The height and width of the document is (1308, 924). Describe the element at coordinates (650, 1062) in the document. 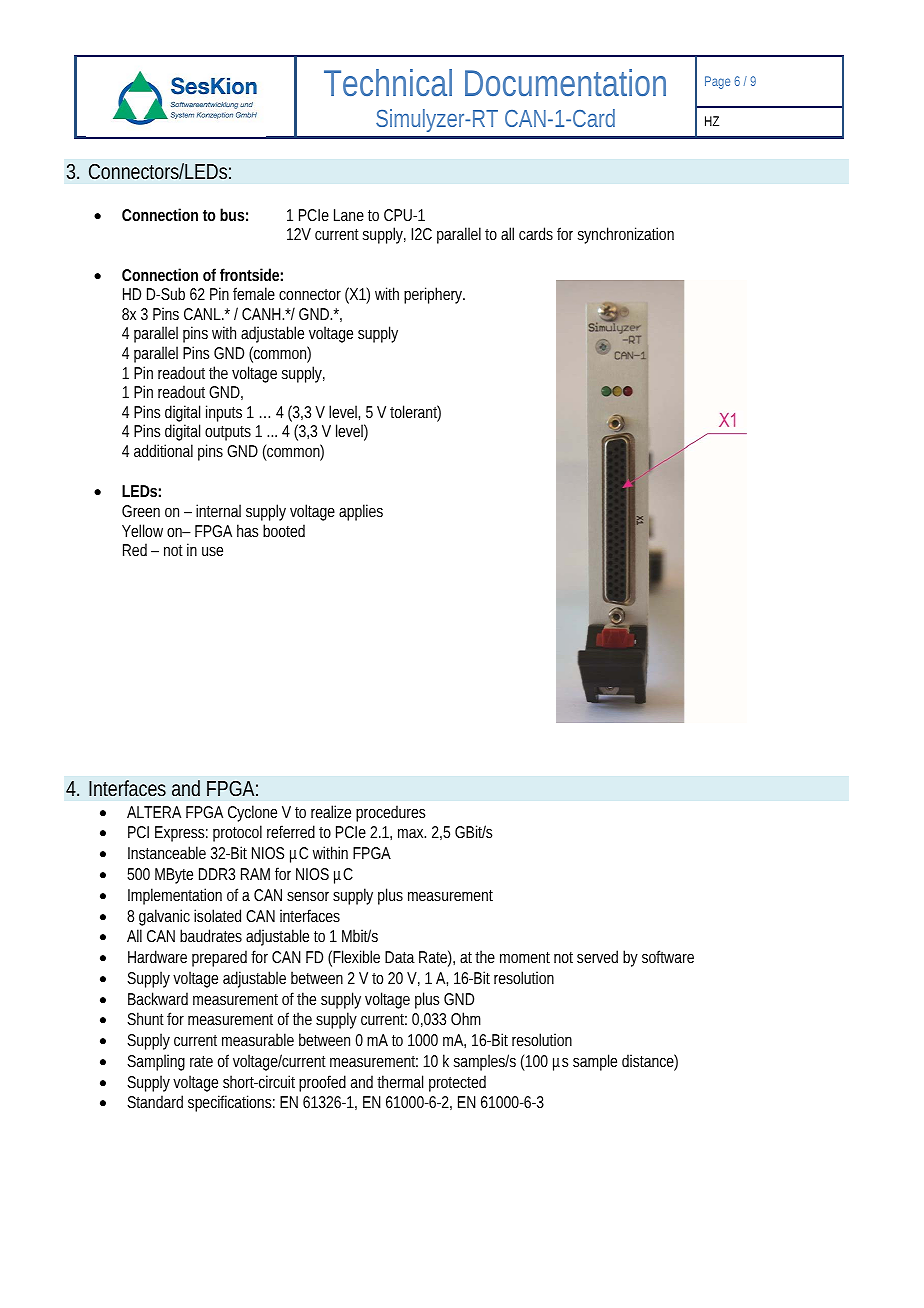

I see `distance` at that location.
